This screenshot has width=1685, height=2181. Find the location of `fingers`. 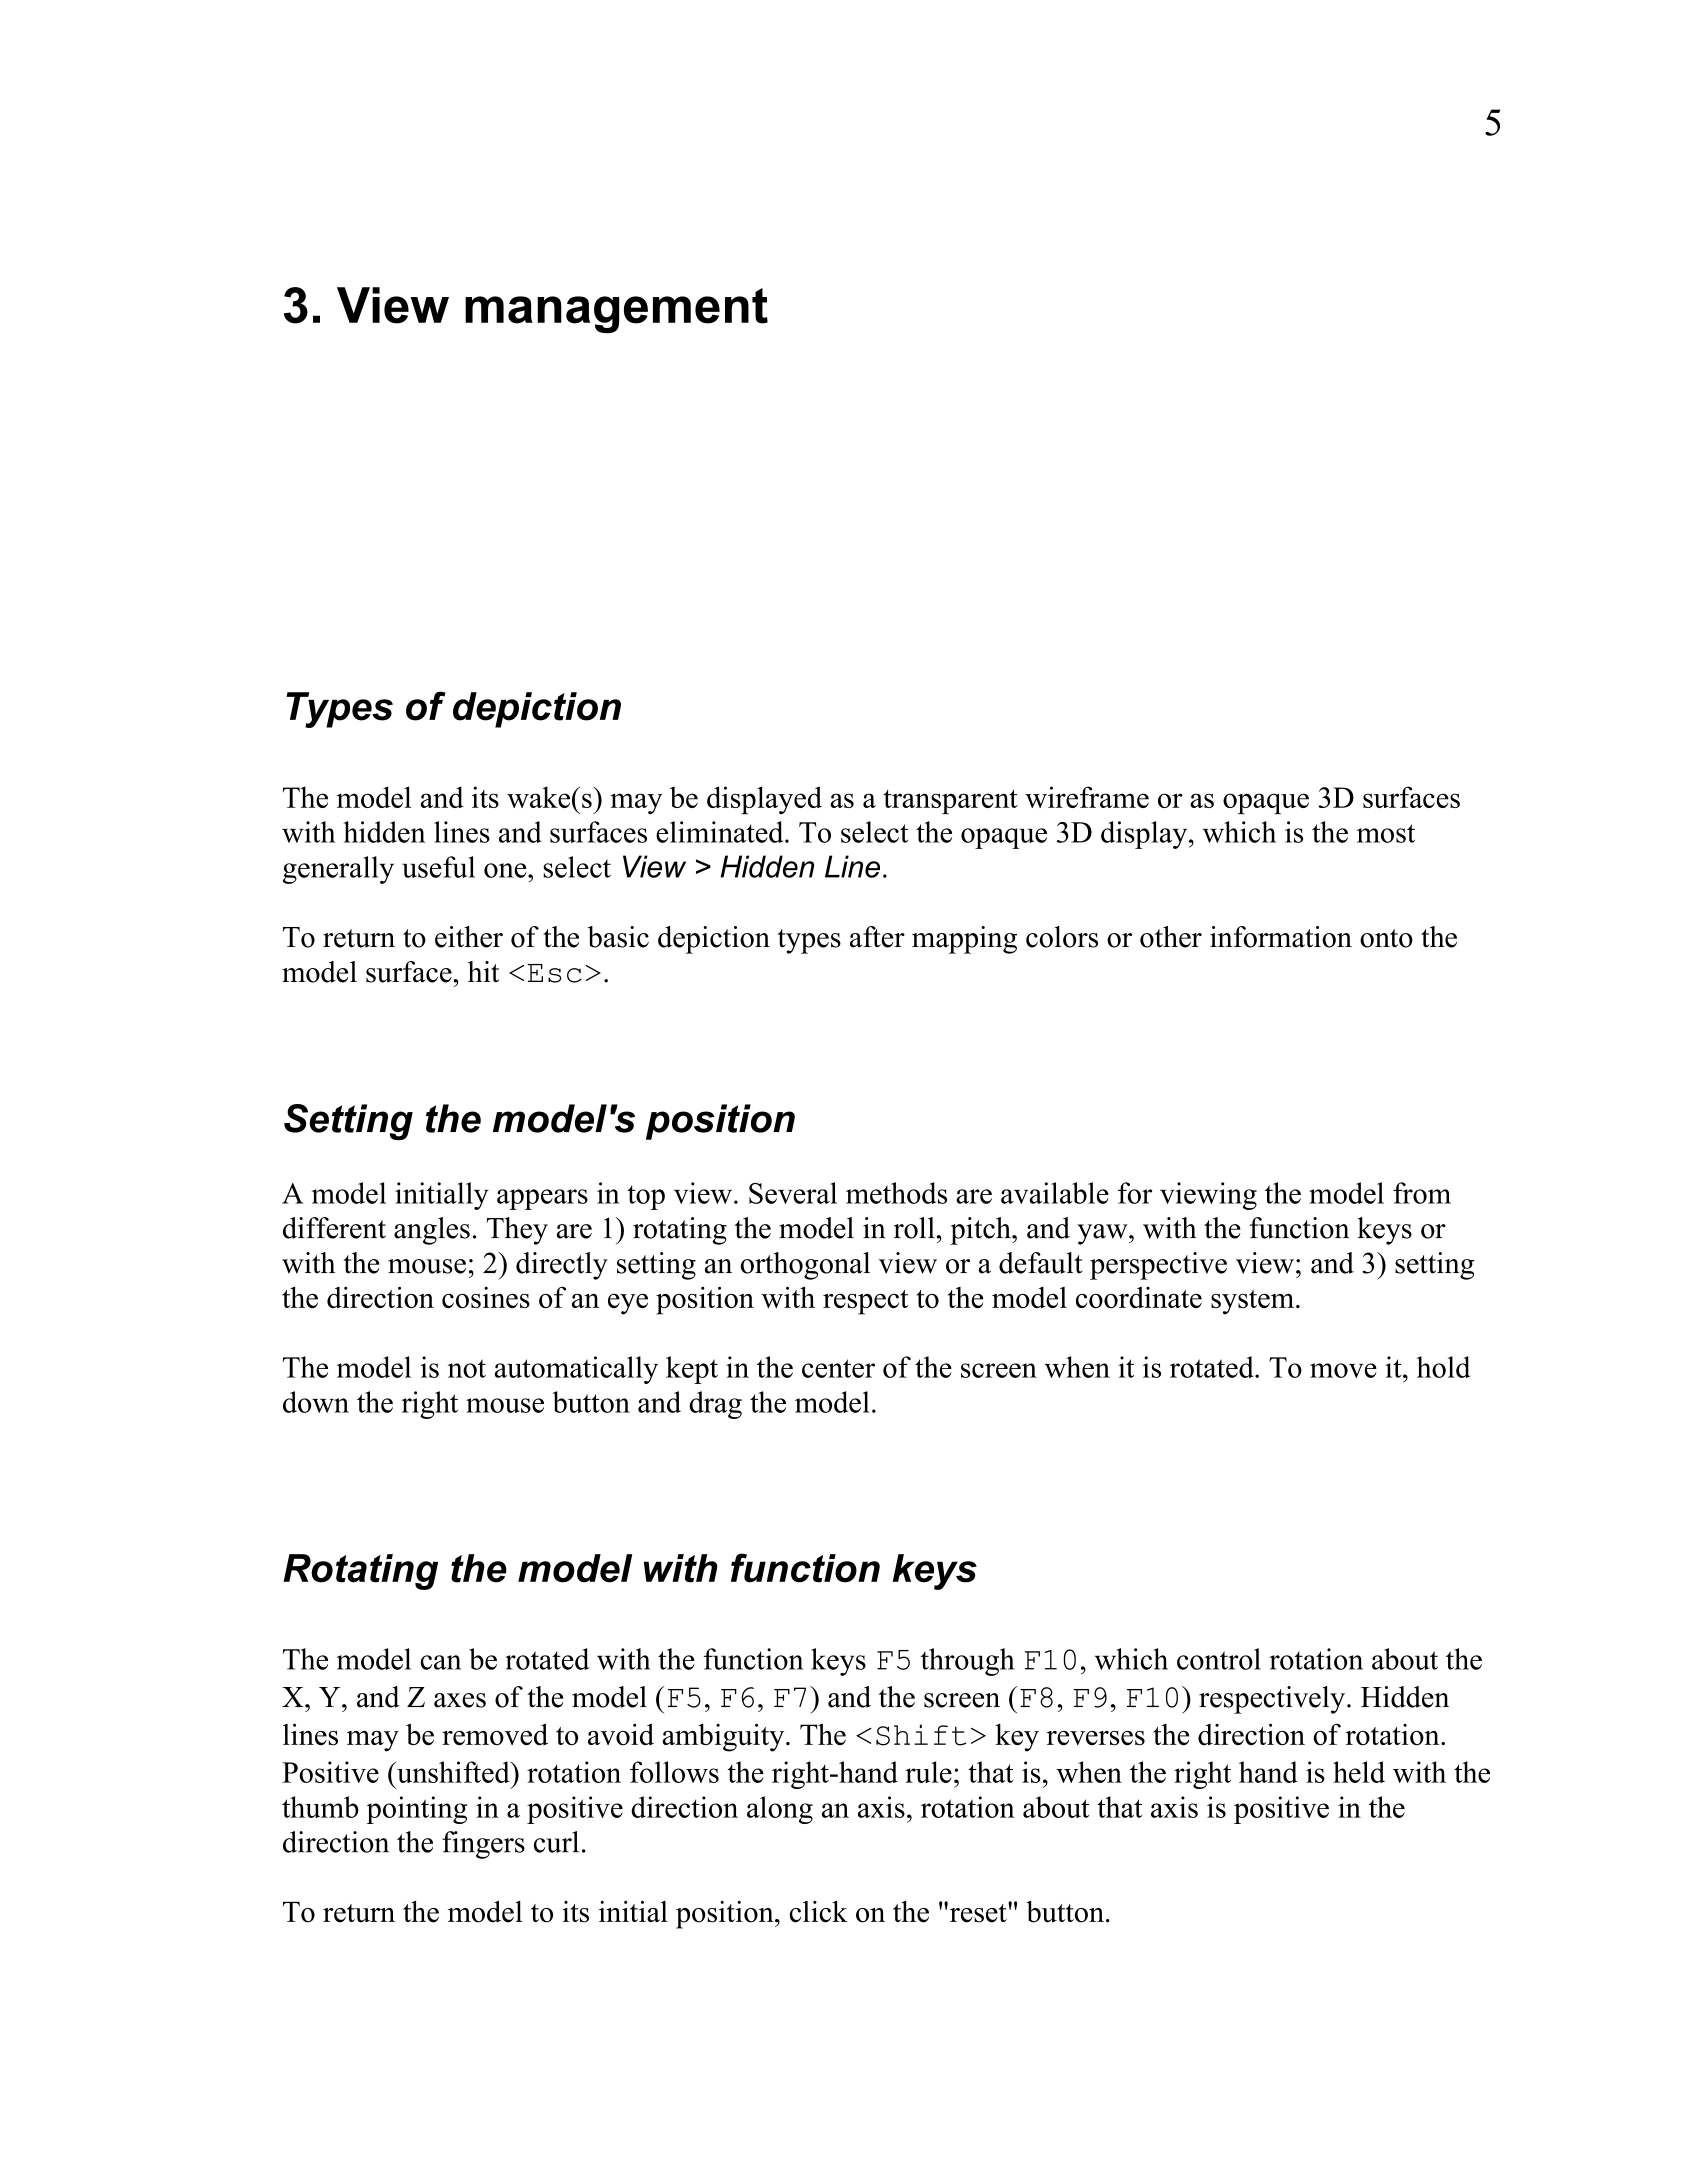

fingers is located at coordinates (483, 1845).
